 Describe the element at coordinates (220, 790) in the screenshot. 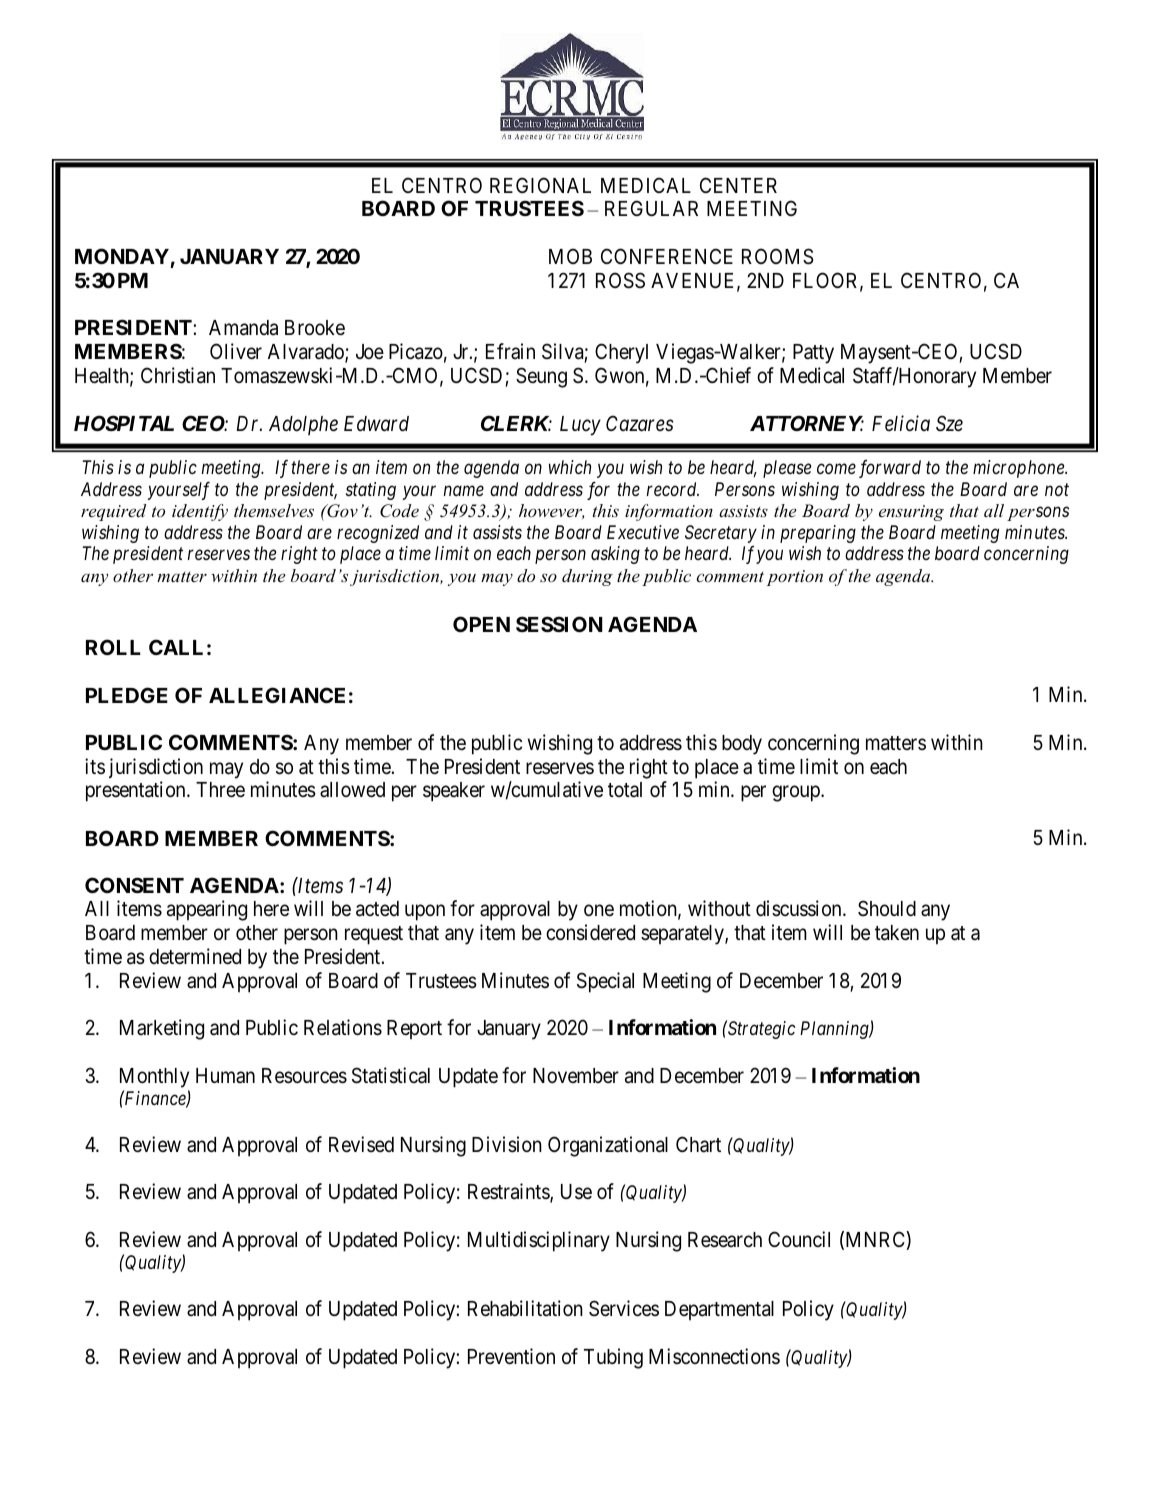

I see `Three` at that location.
